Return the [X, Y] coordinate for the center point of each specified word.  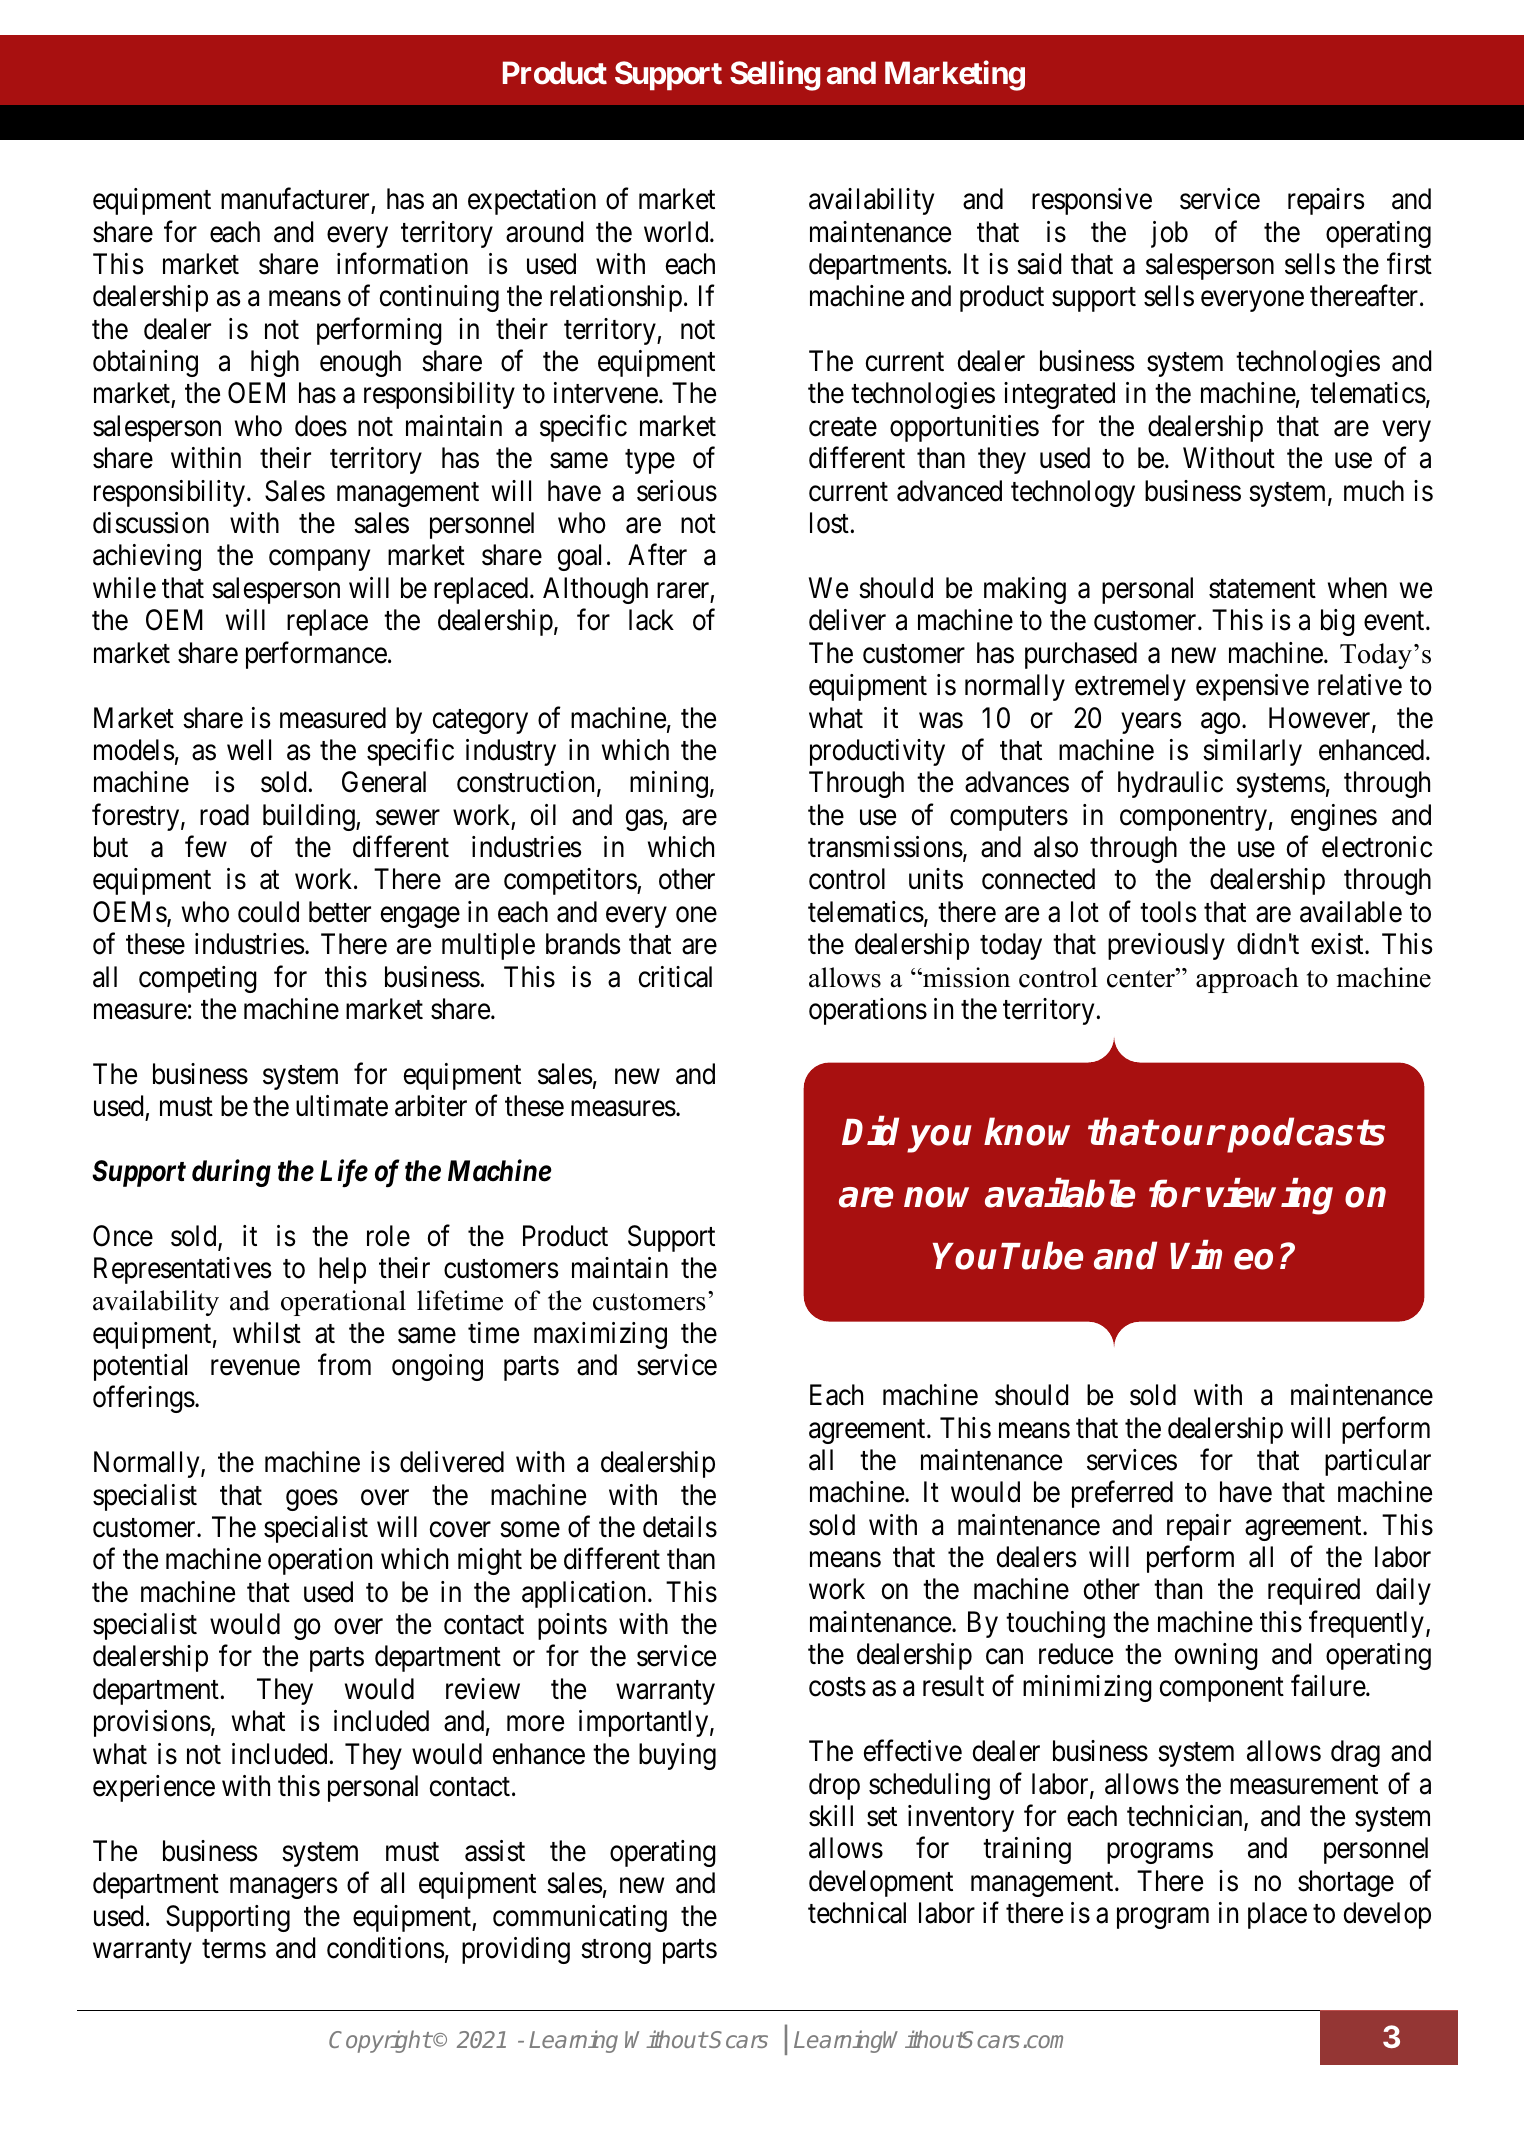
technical [857, 1913]
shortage [1346, 1883]
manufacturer [296, 200]
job [1169, 234]
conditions [386, 1948]
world [677, 232]
